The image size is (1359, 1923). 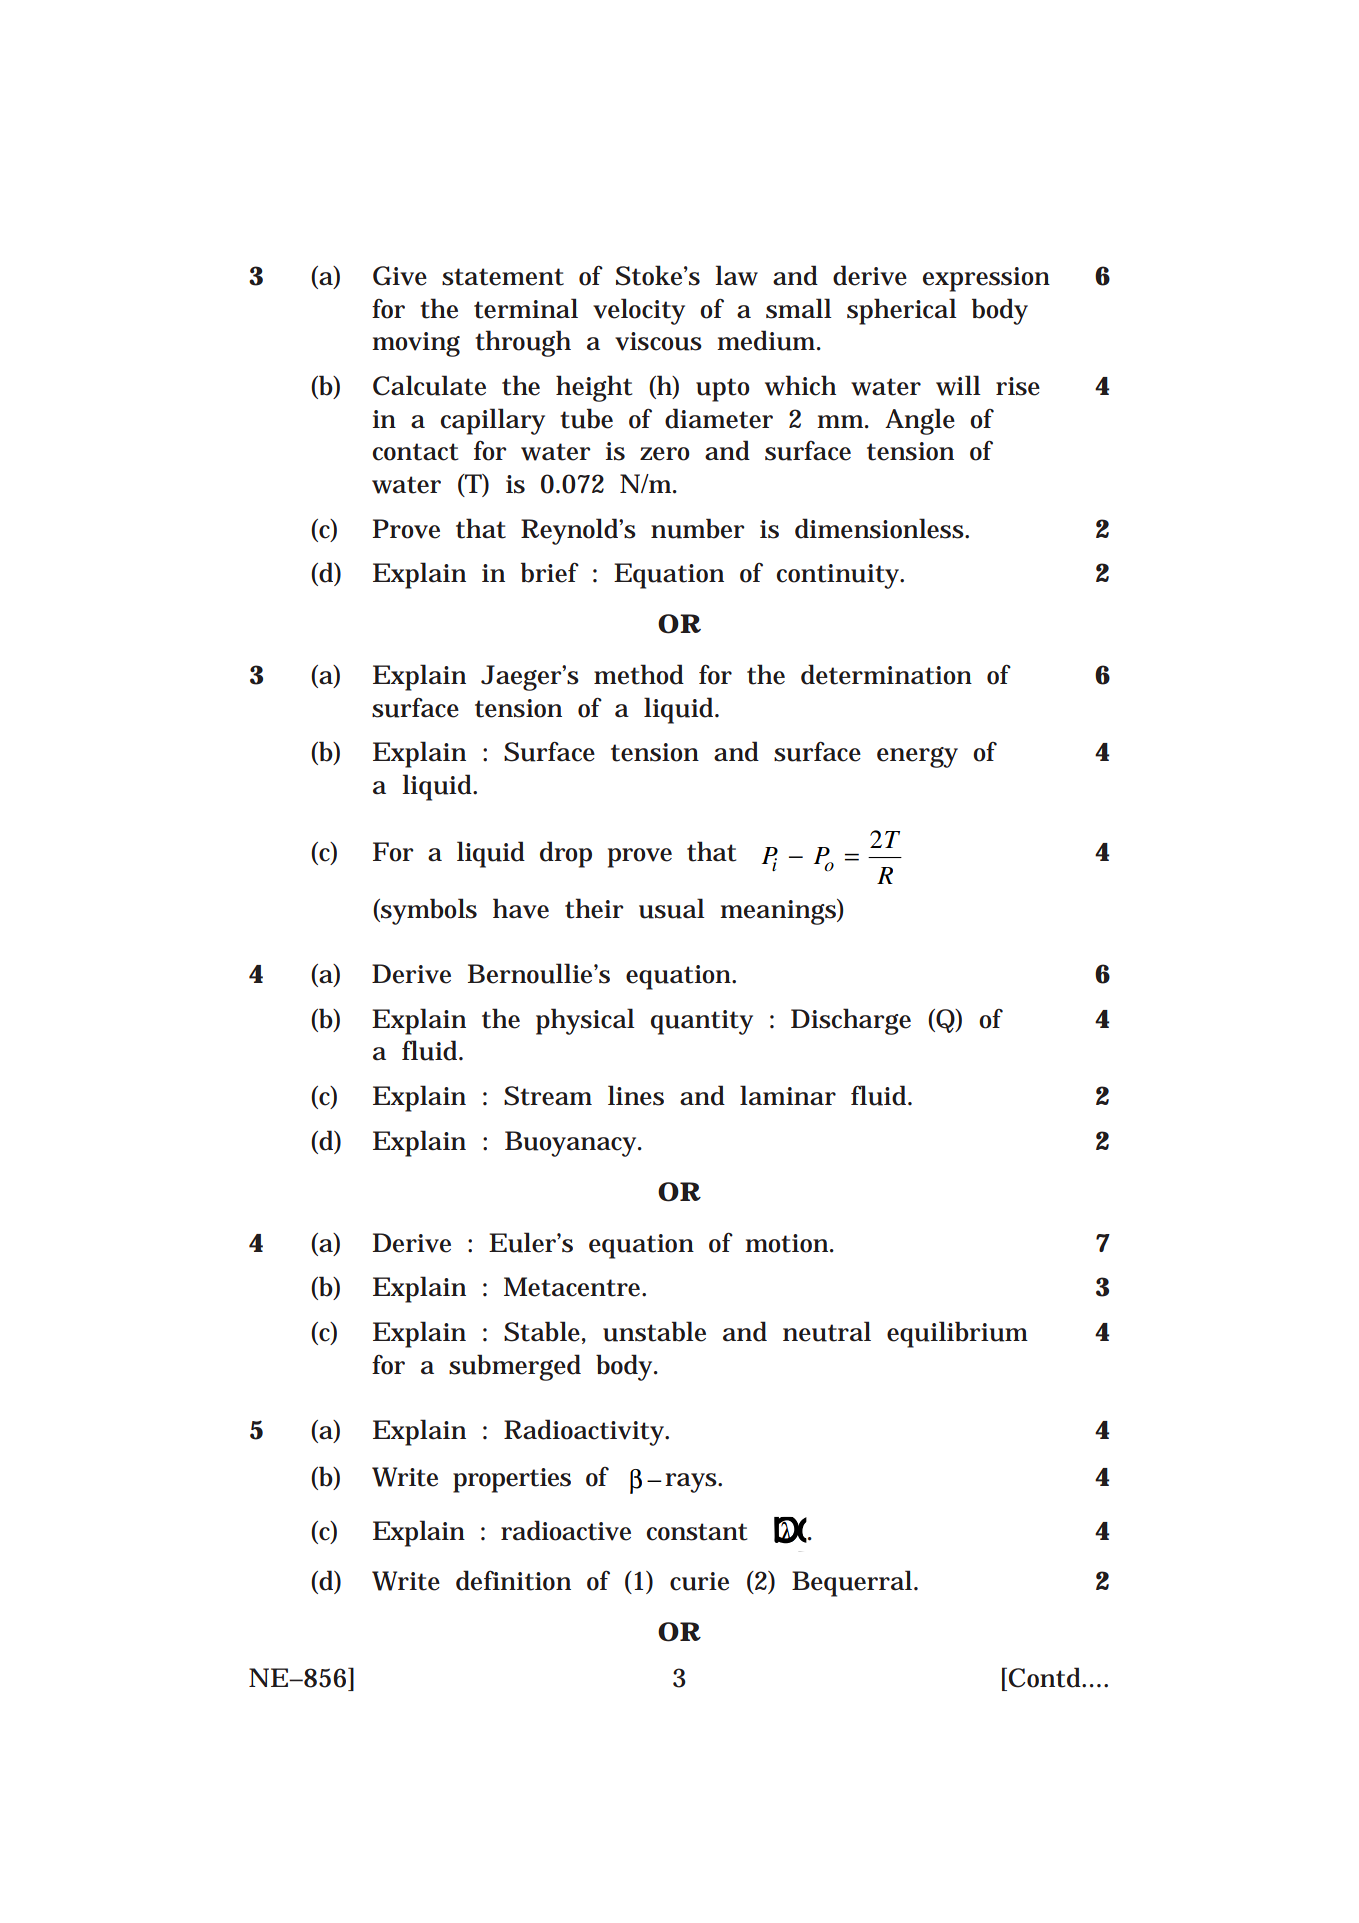 What do you see at coordinates (986, 279) in the screenshot?
I see `expression` at bounding box center [986, 279].
